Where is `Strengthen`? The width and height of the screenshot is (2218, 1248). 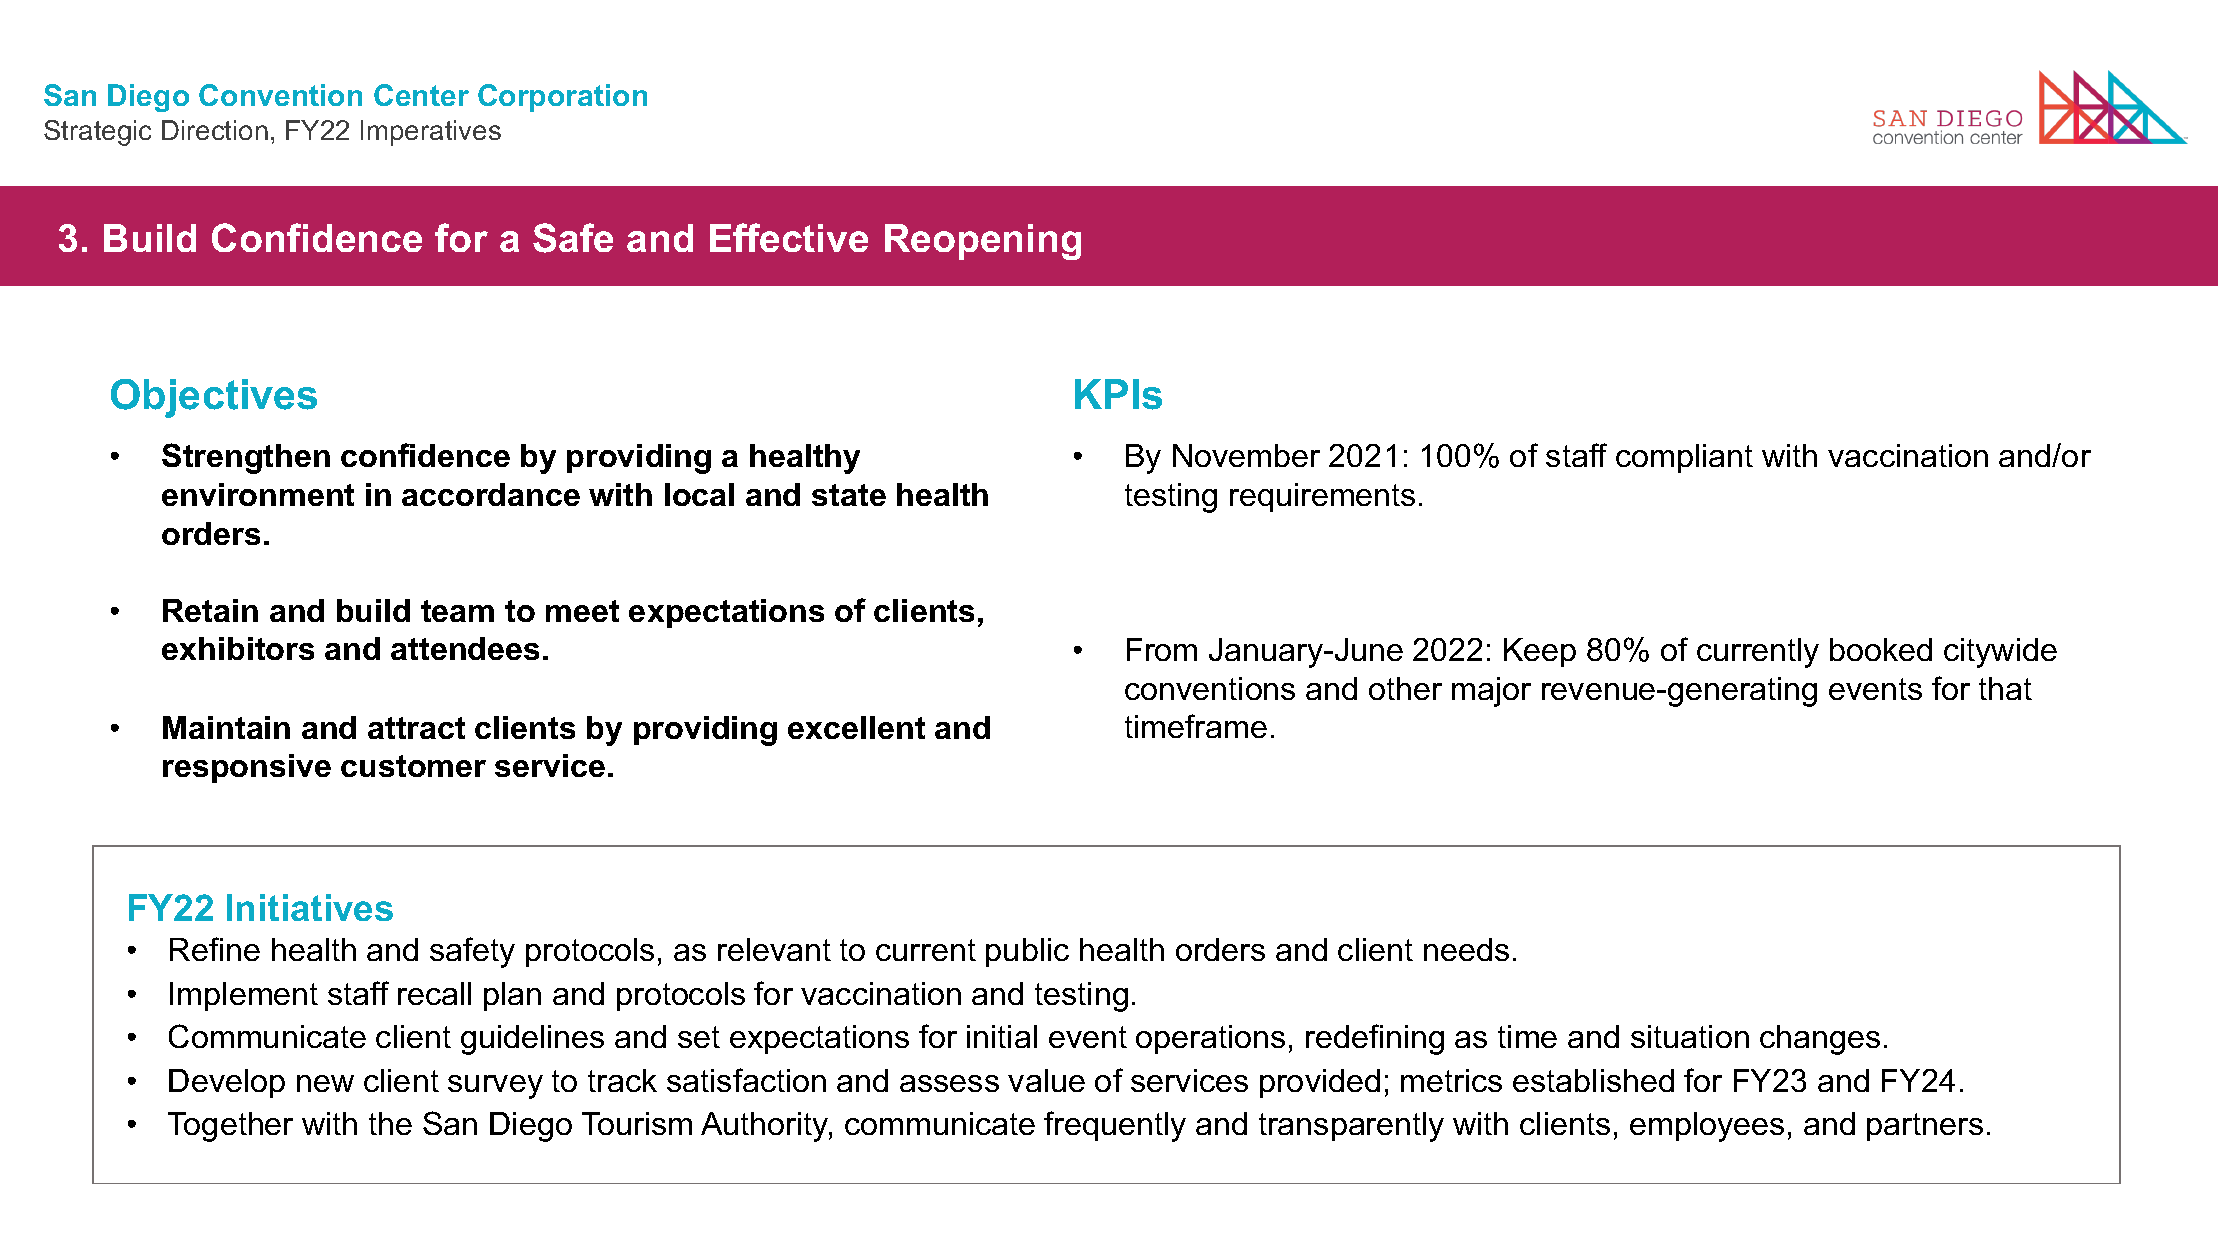 Strengthen is located at coordinates (246, 458).
